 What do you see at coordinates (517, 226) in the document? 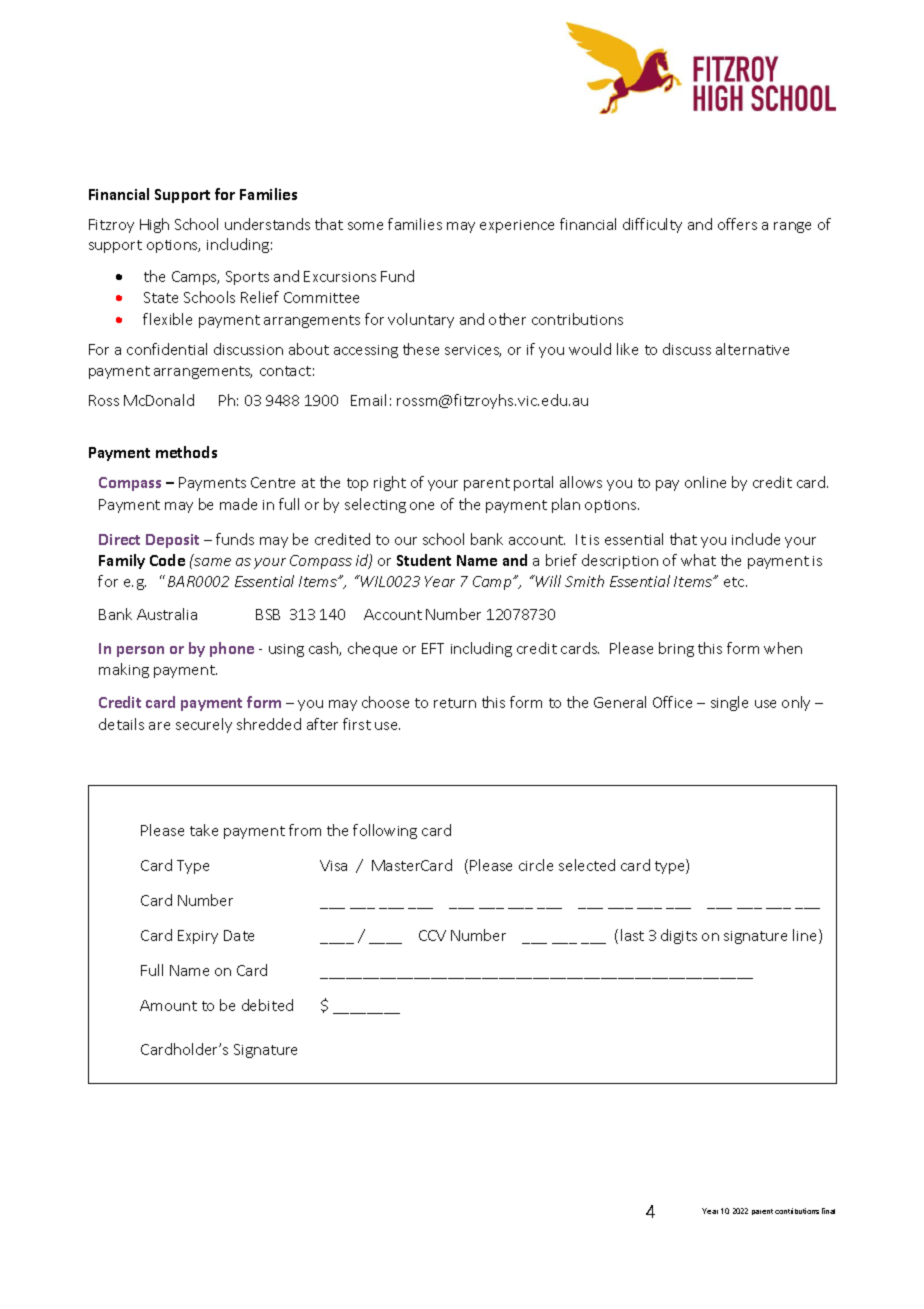
I see `experience` at bounding box center [517, 226].
